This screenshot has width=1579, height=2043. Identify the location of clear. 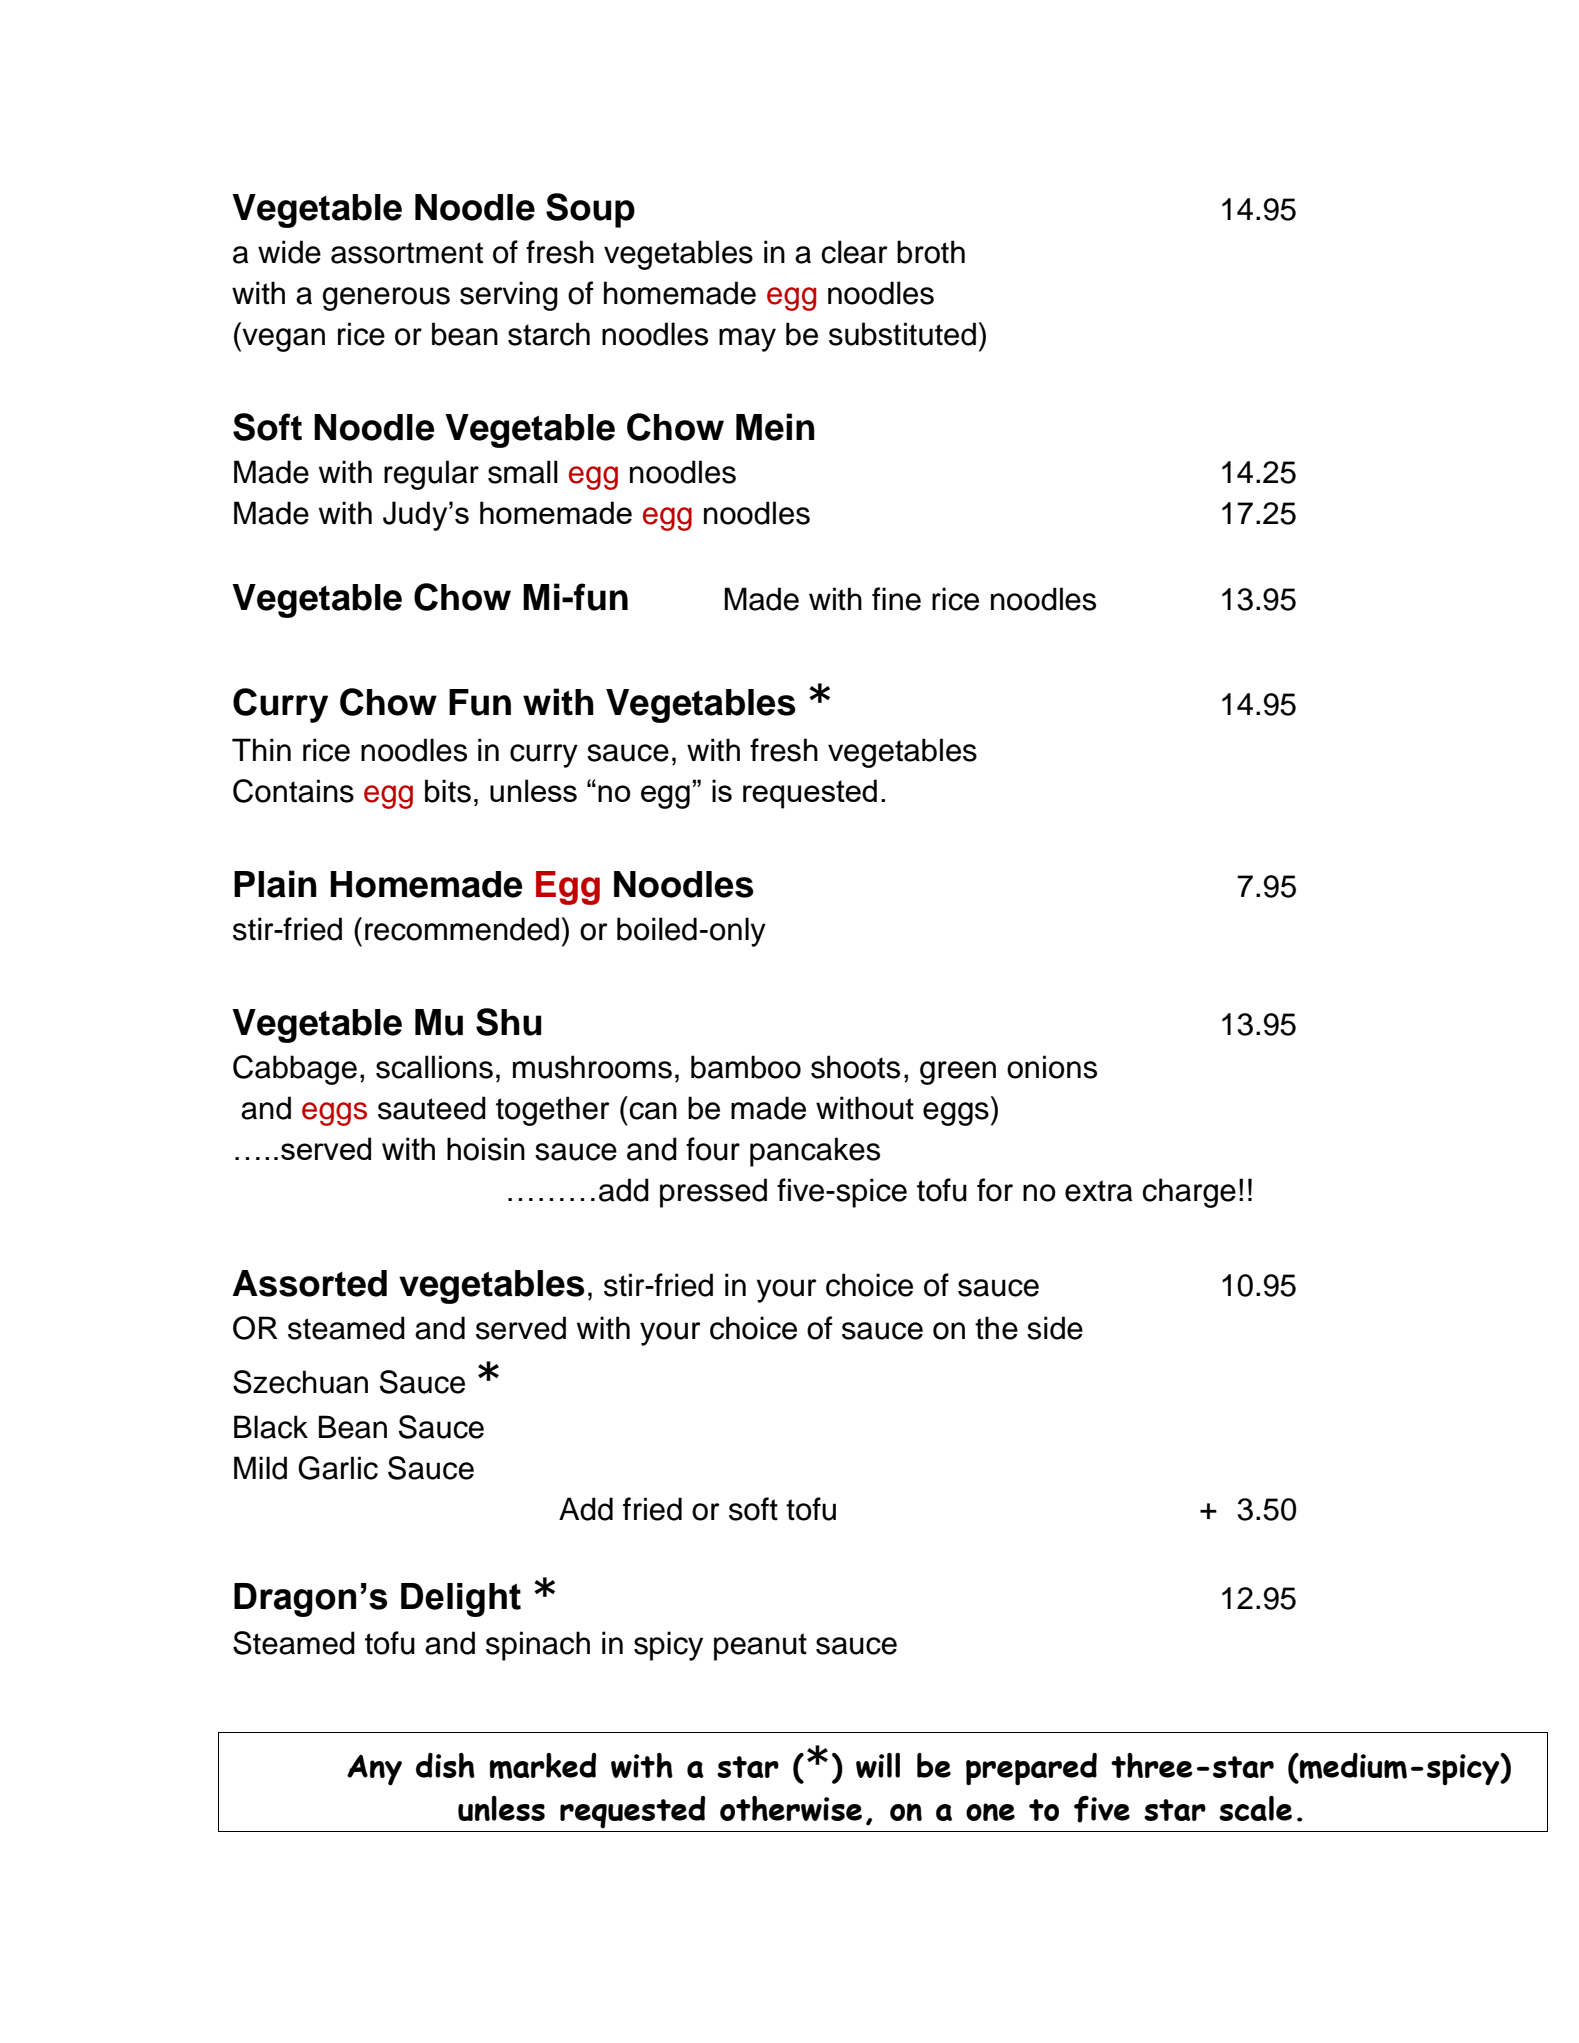
(854, 252).
